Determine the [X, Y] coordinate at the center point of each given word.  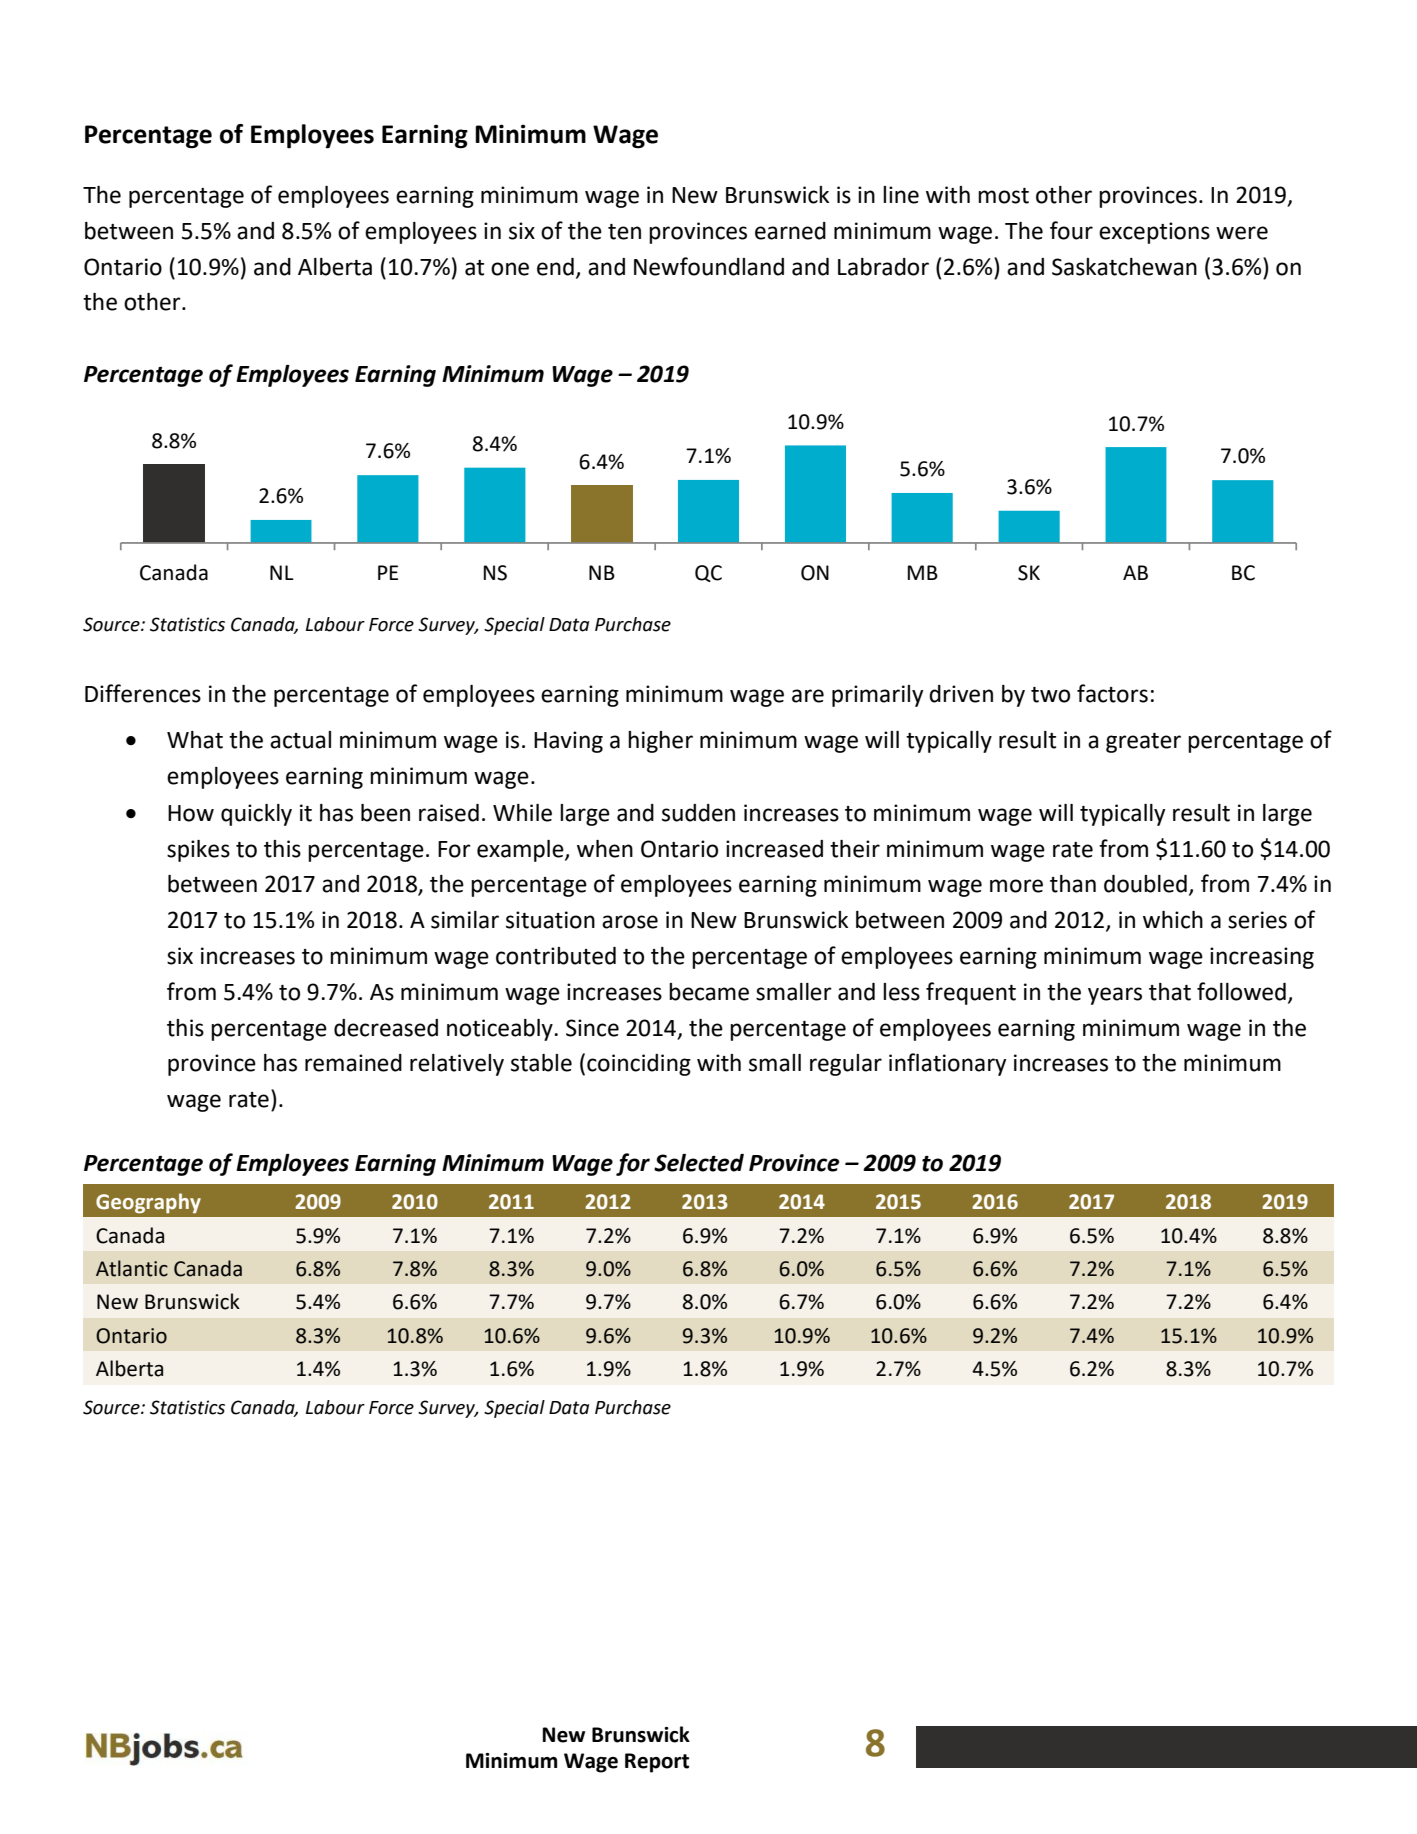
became [709, 992]
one [510, 269]
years [1115, 996]
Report [657, 1763]
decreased [386, 1028]
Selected [699, 1163]
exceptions [1154, 233]
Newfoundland [709, 266]
